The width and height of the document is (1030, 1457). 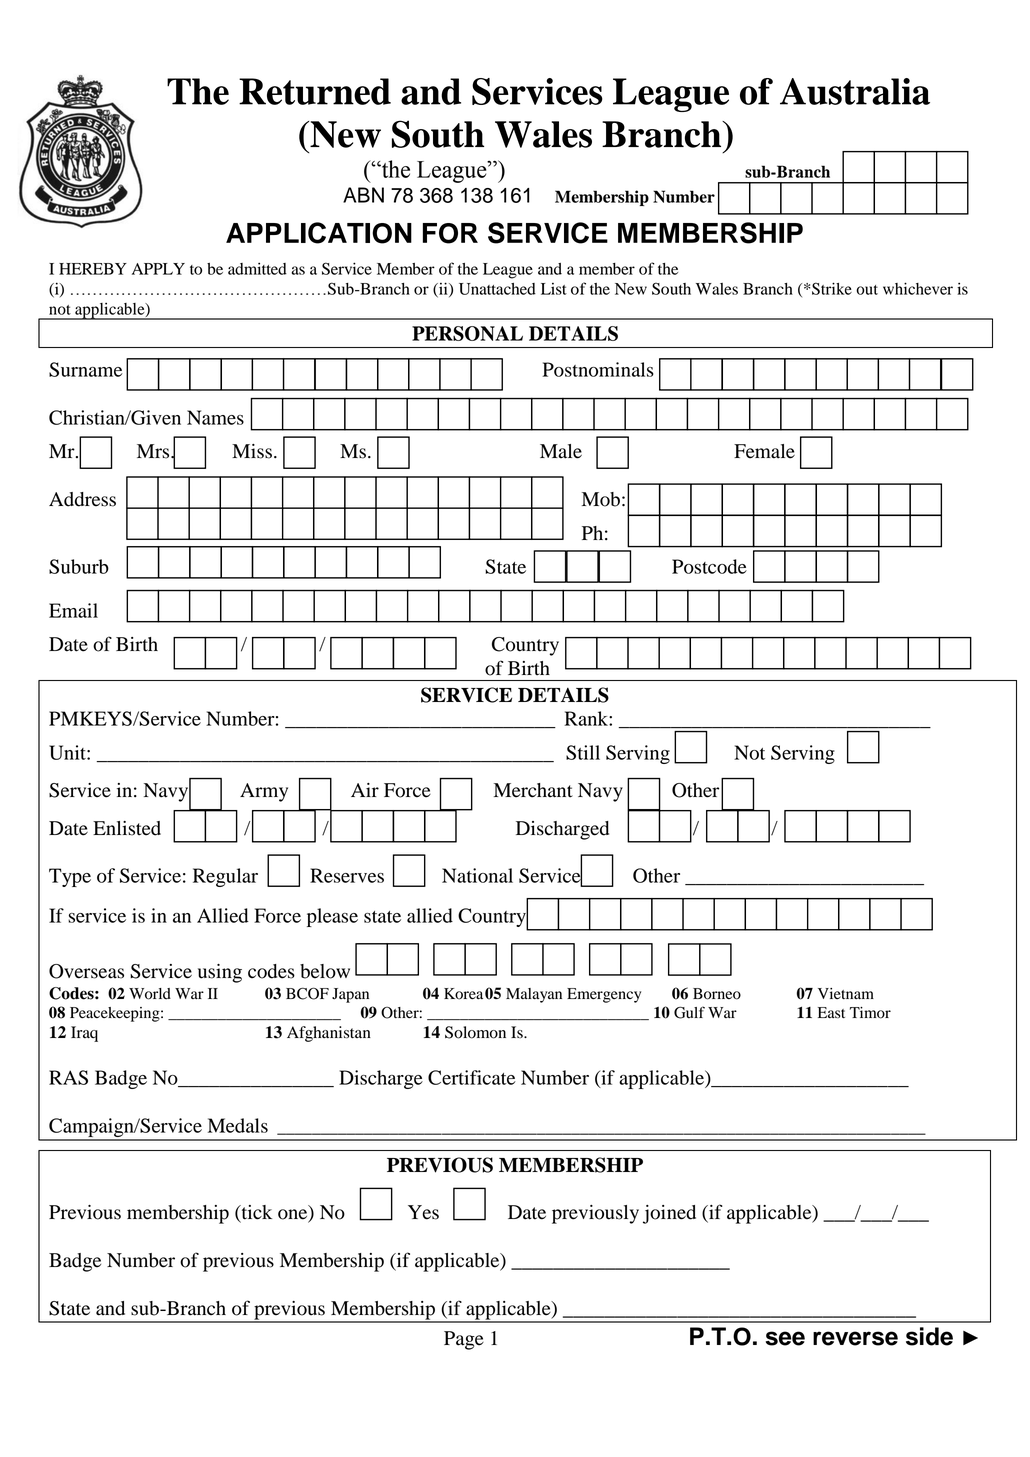 I want to click on one, so click(x=294, y=1215).
